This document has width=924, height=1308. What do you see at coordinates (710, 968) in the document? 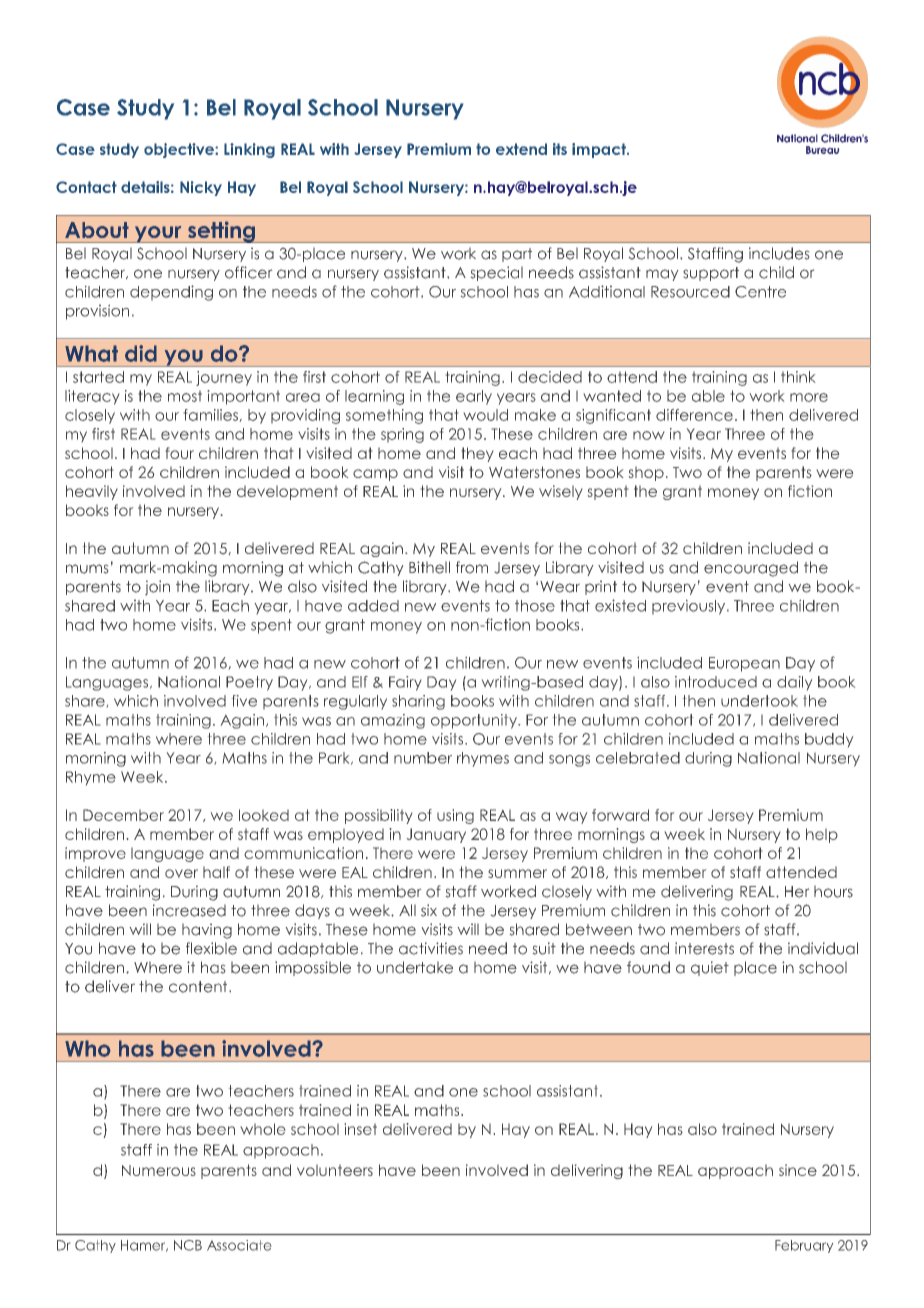
I see `quiet` at bounding box center [710, 968].
